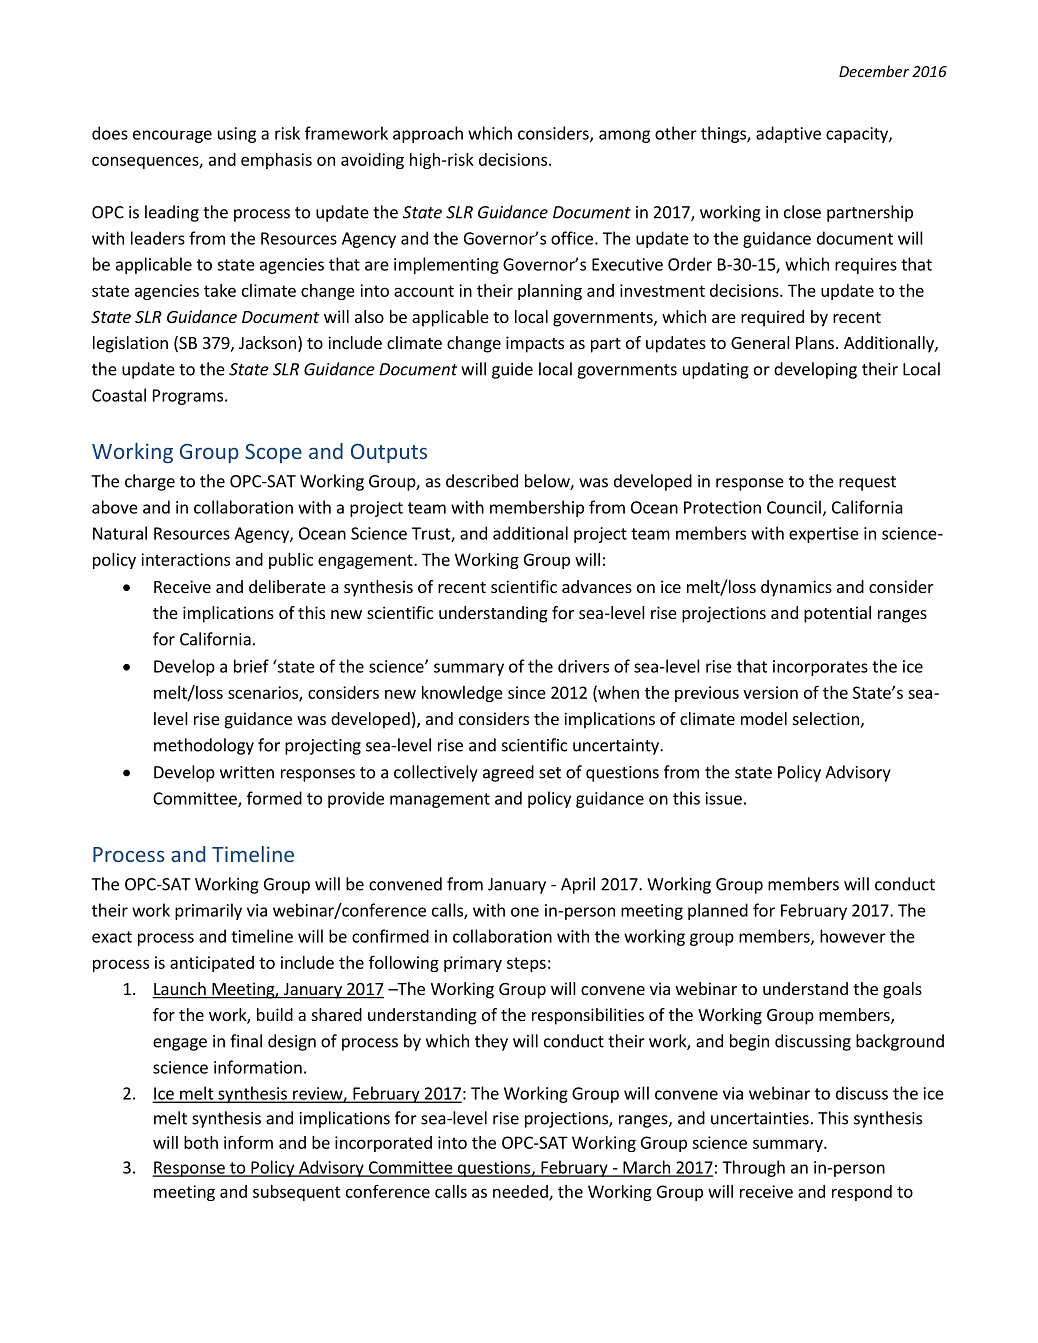  I want to click on approach, so click(428, 134).
